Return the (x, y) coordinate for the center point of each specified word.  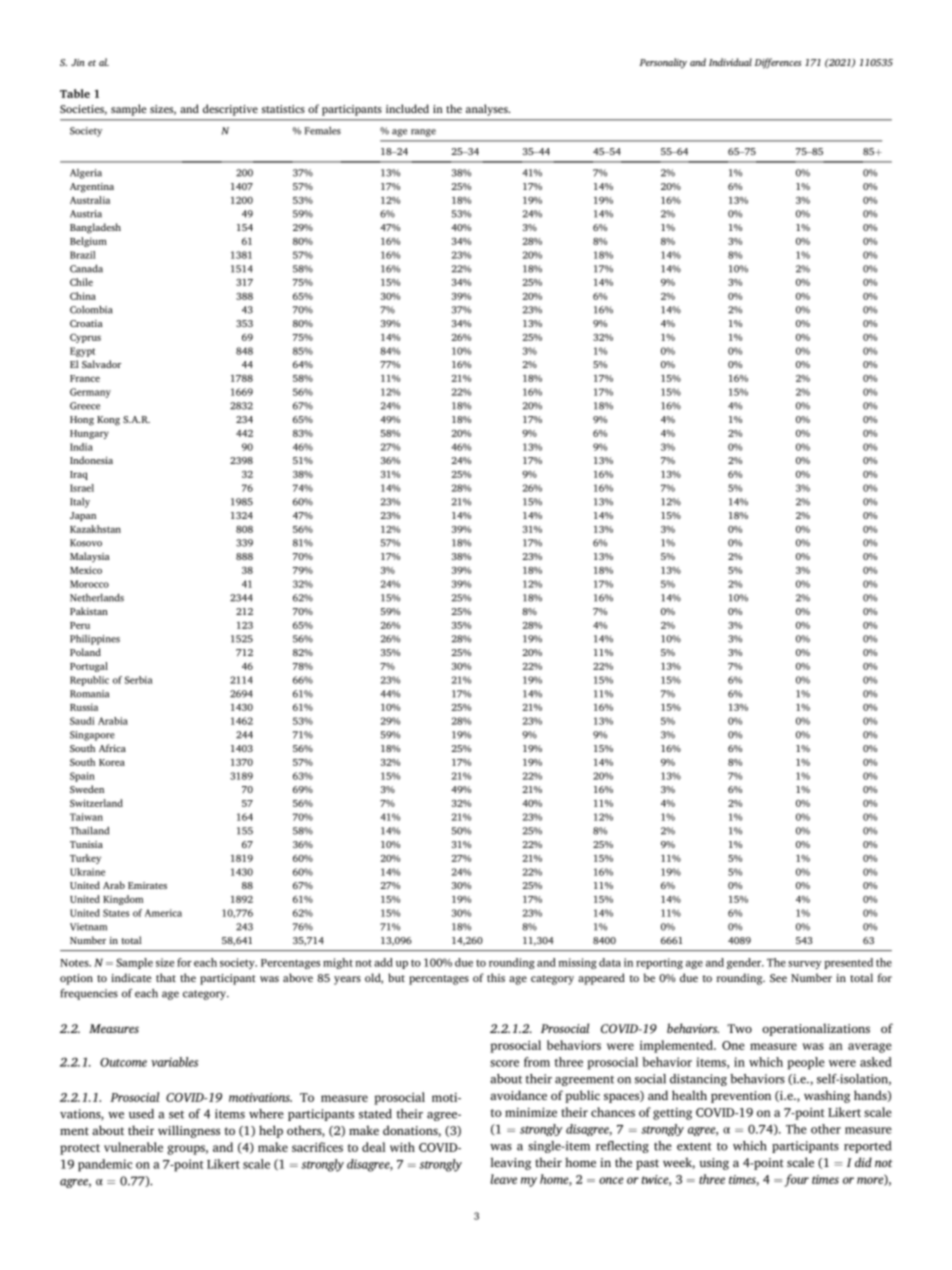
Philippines (95, 640)
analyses (488, 110)
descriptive (230, 110)
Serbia (139, 680)
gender (745, 963)
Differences (778, 63)
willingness (189, 1131)
